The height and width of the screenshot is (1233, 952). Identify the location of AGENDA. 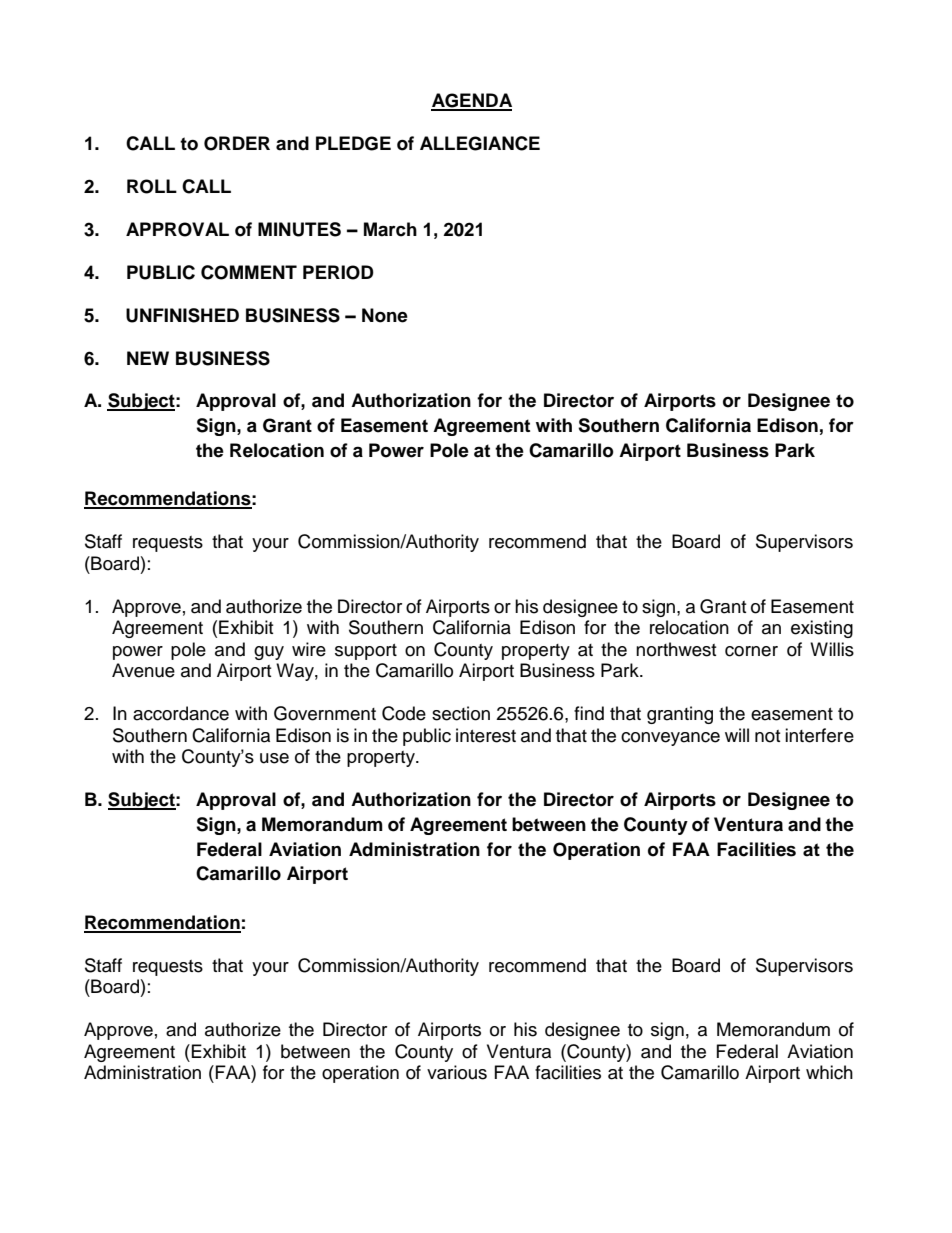
(471, 101).
